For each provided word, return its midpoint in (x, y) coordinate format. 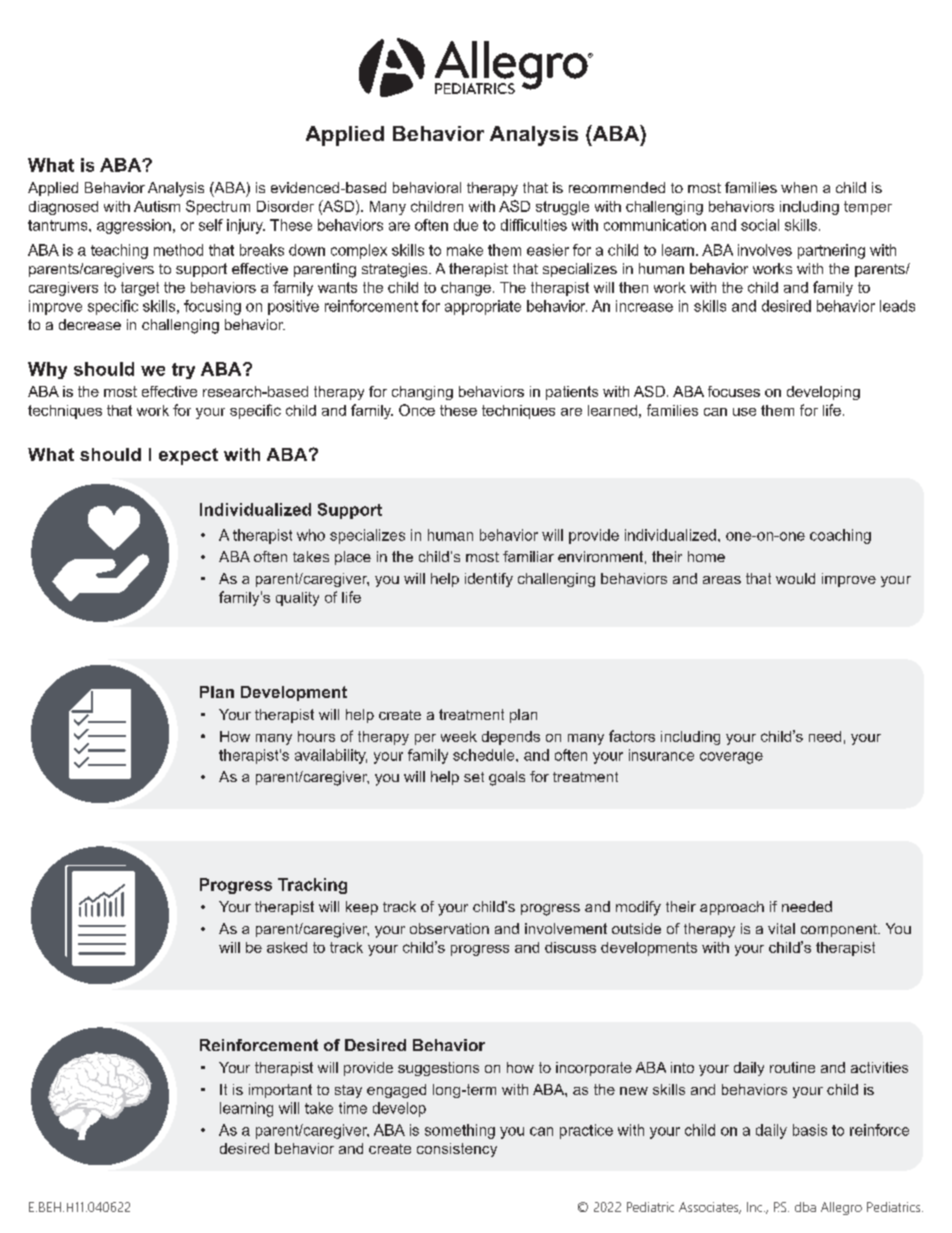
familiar (528, 556)
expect (188, 456)
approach (732, 908)
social (760, 225)
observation (449, 928)
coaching (840, 536)
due (466, 225)
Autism (157, 206)
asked (287, 947)
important (280, 1091)
